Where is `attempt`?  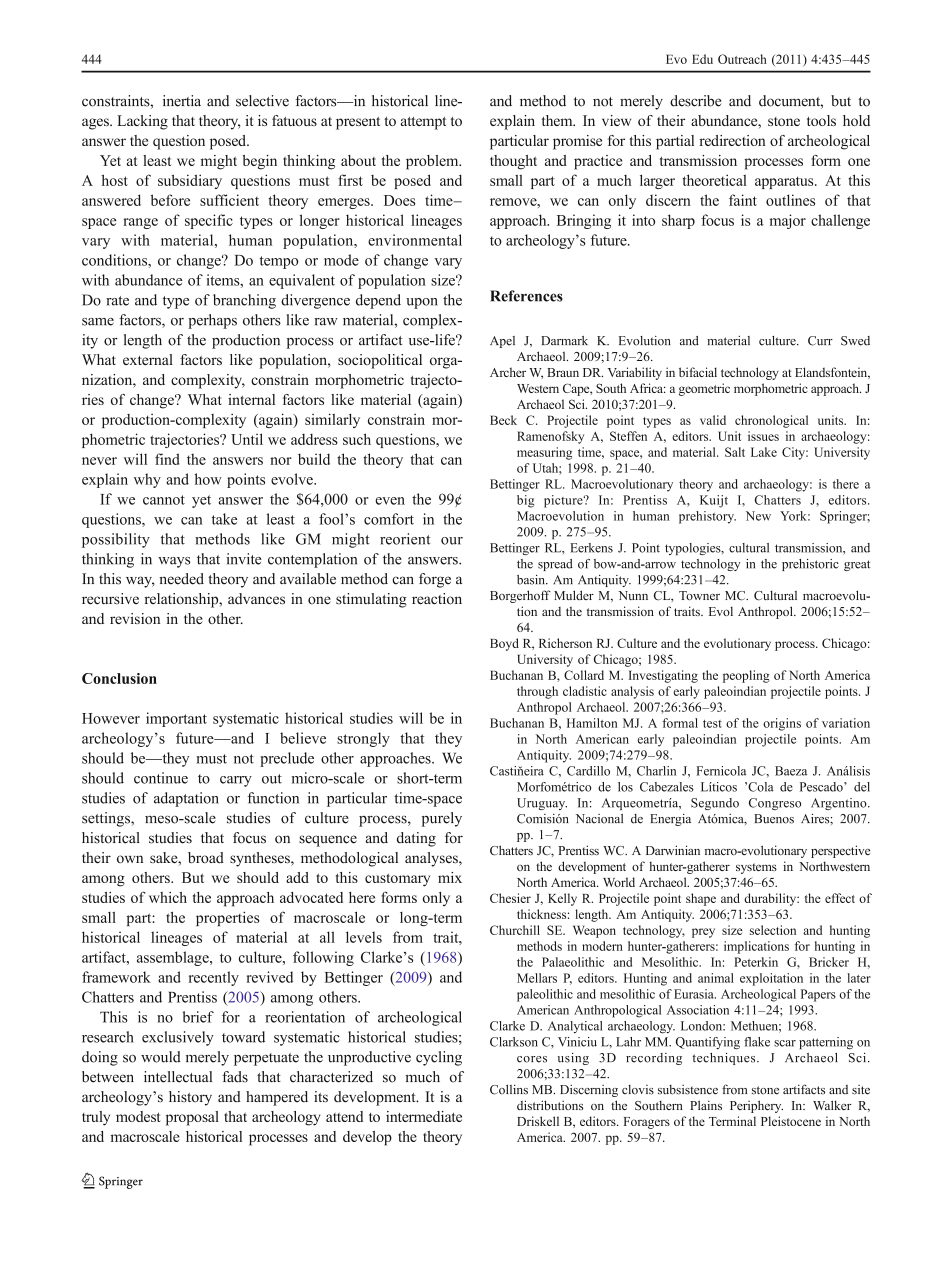
attempt is located at coordinates (423, 123).
